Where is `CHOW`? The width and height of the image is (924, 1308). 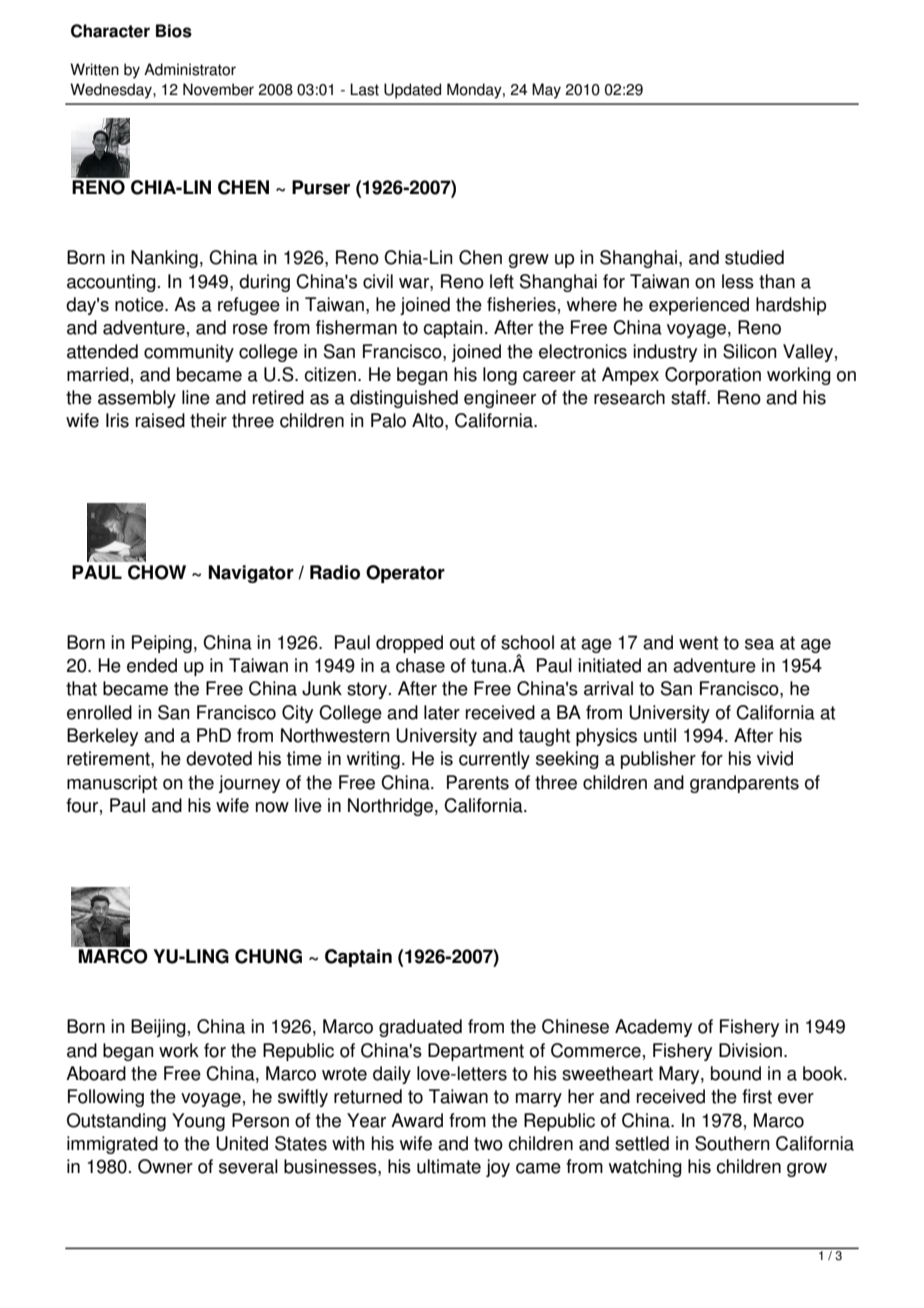 CHOW is located at coordinates (157, 572).
